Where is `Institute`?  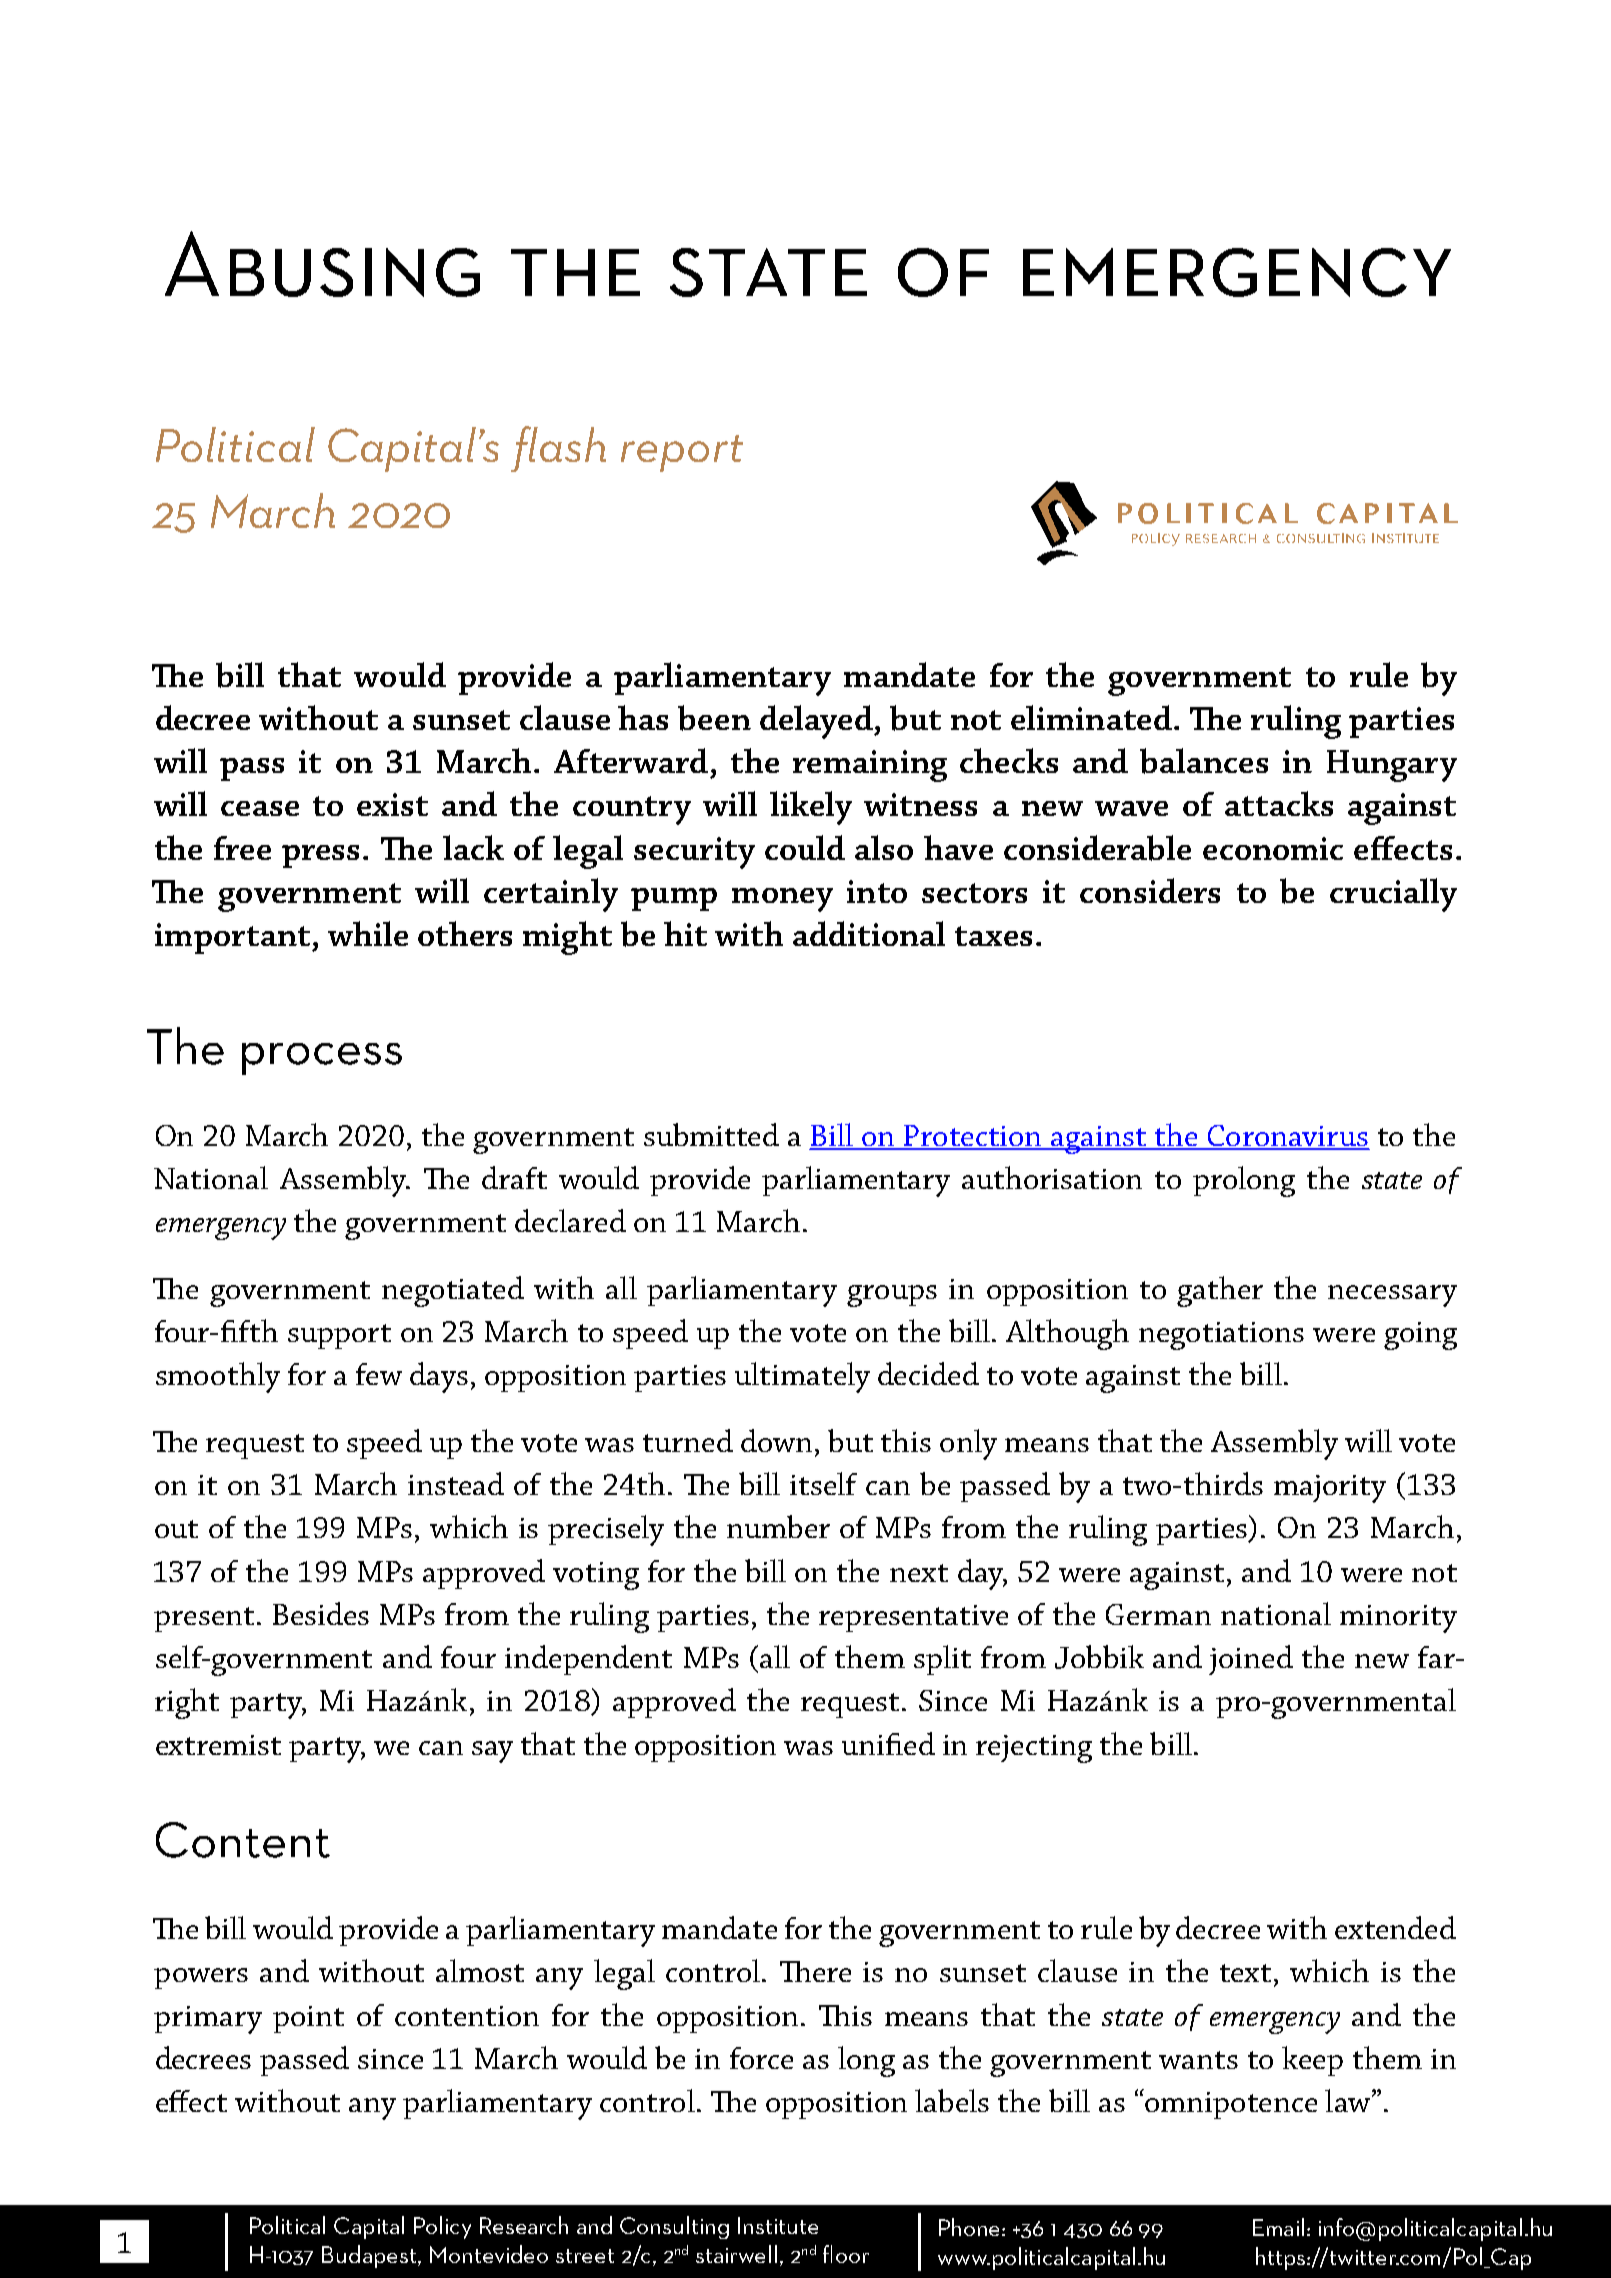
Institute is located at coordinates (778, 2225).
